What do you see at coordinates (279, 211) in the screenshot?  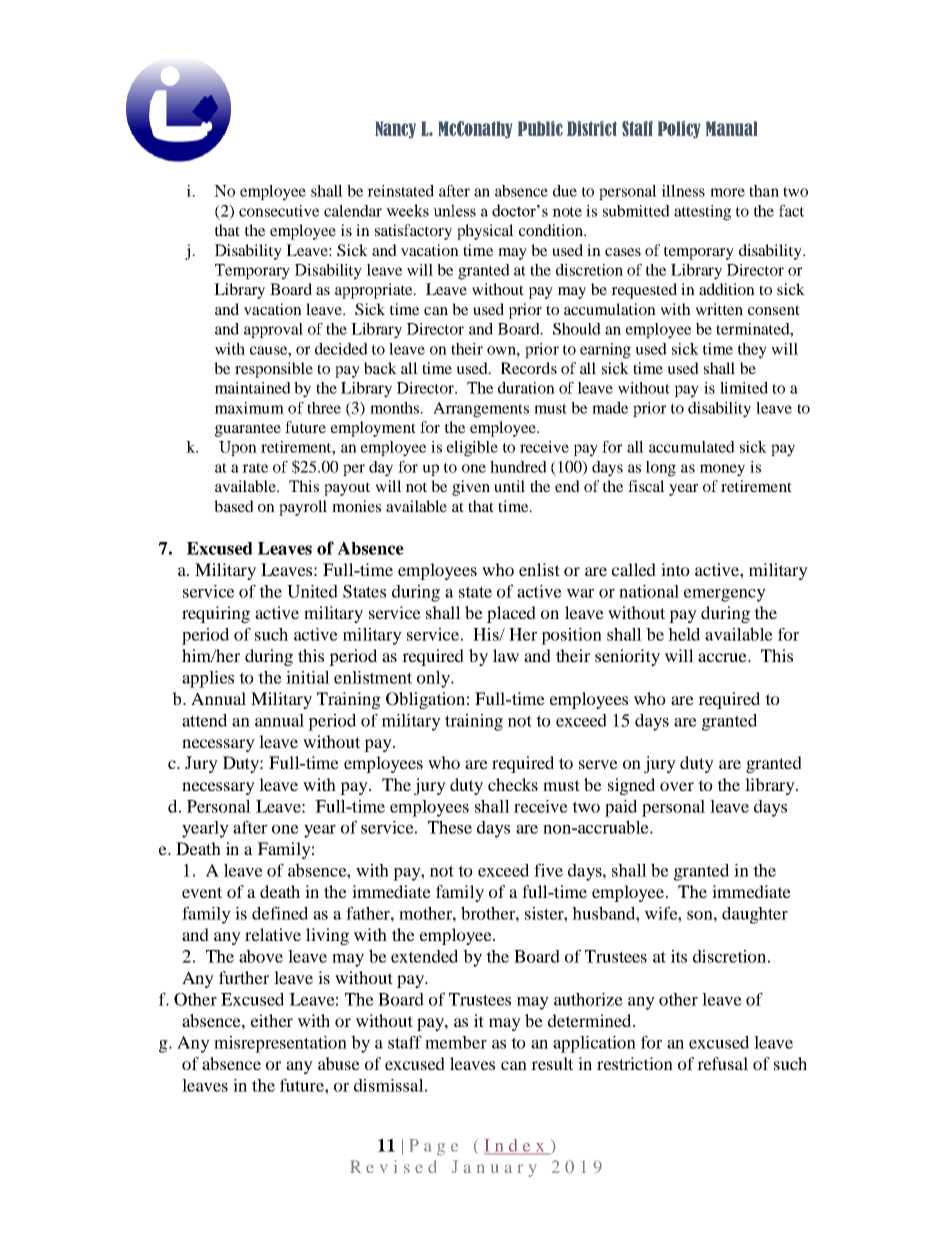 I see `consecutive` at bounding box center [279, 211].
